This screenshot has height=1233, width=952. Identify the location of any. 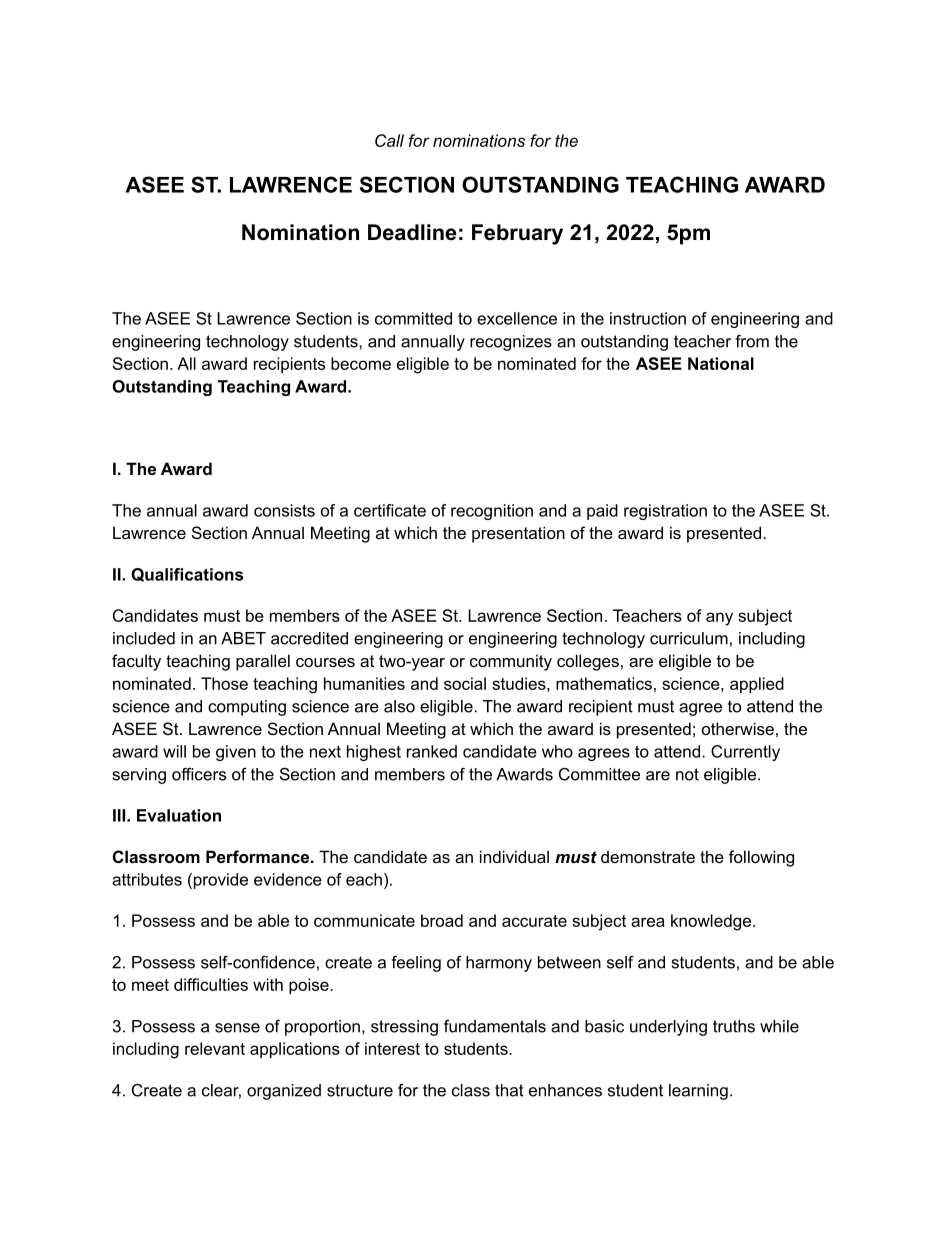
(719, 619).
